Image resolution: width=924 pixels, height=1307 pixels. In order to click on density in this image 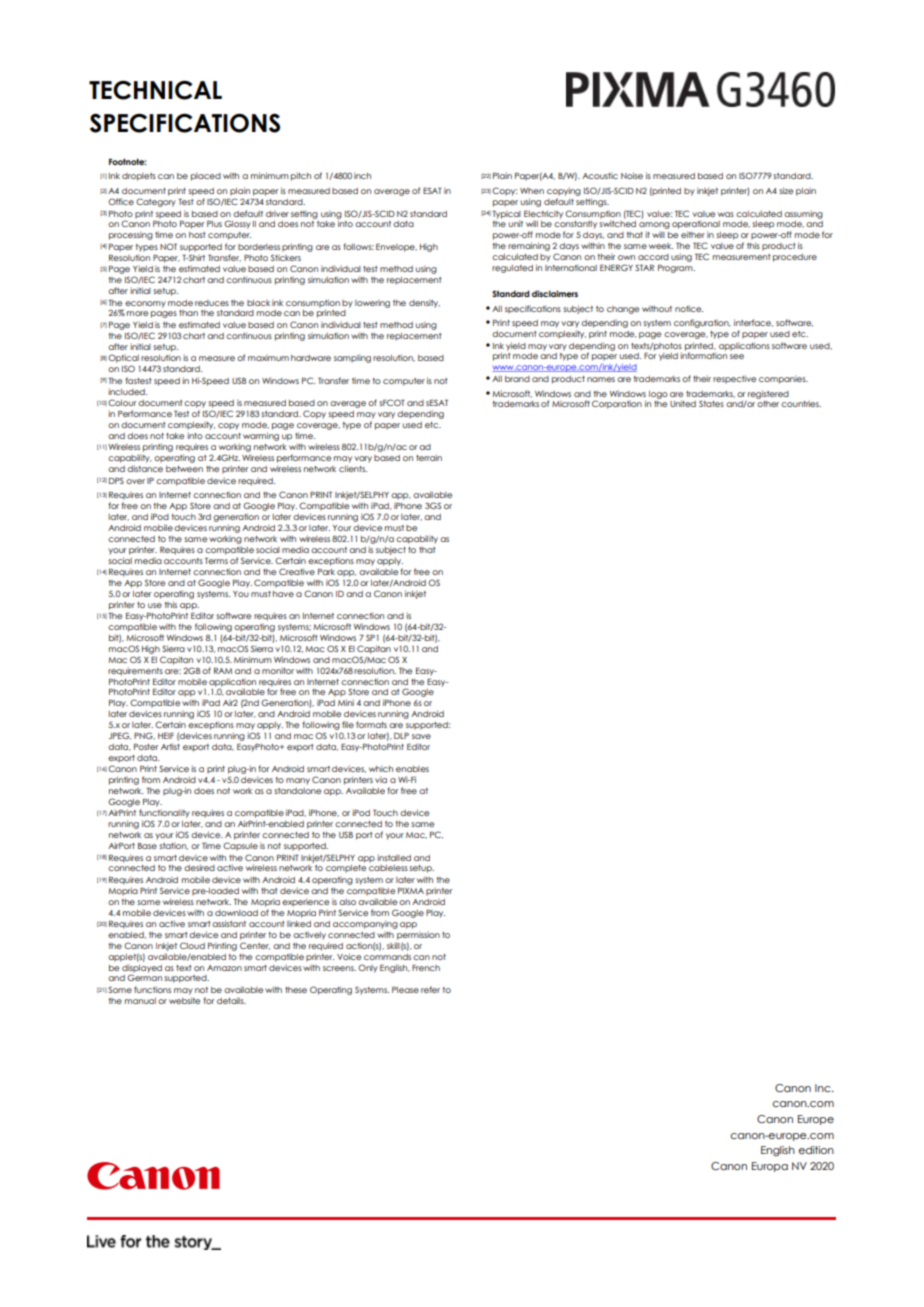, I will do `click(424, 303)`.
